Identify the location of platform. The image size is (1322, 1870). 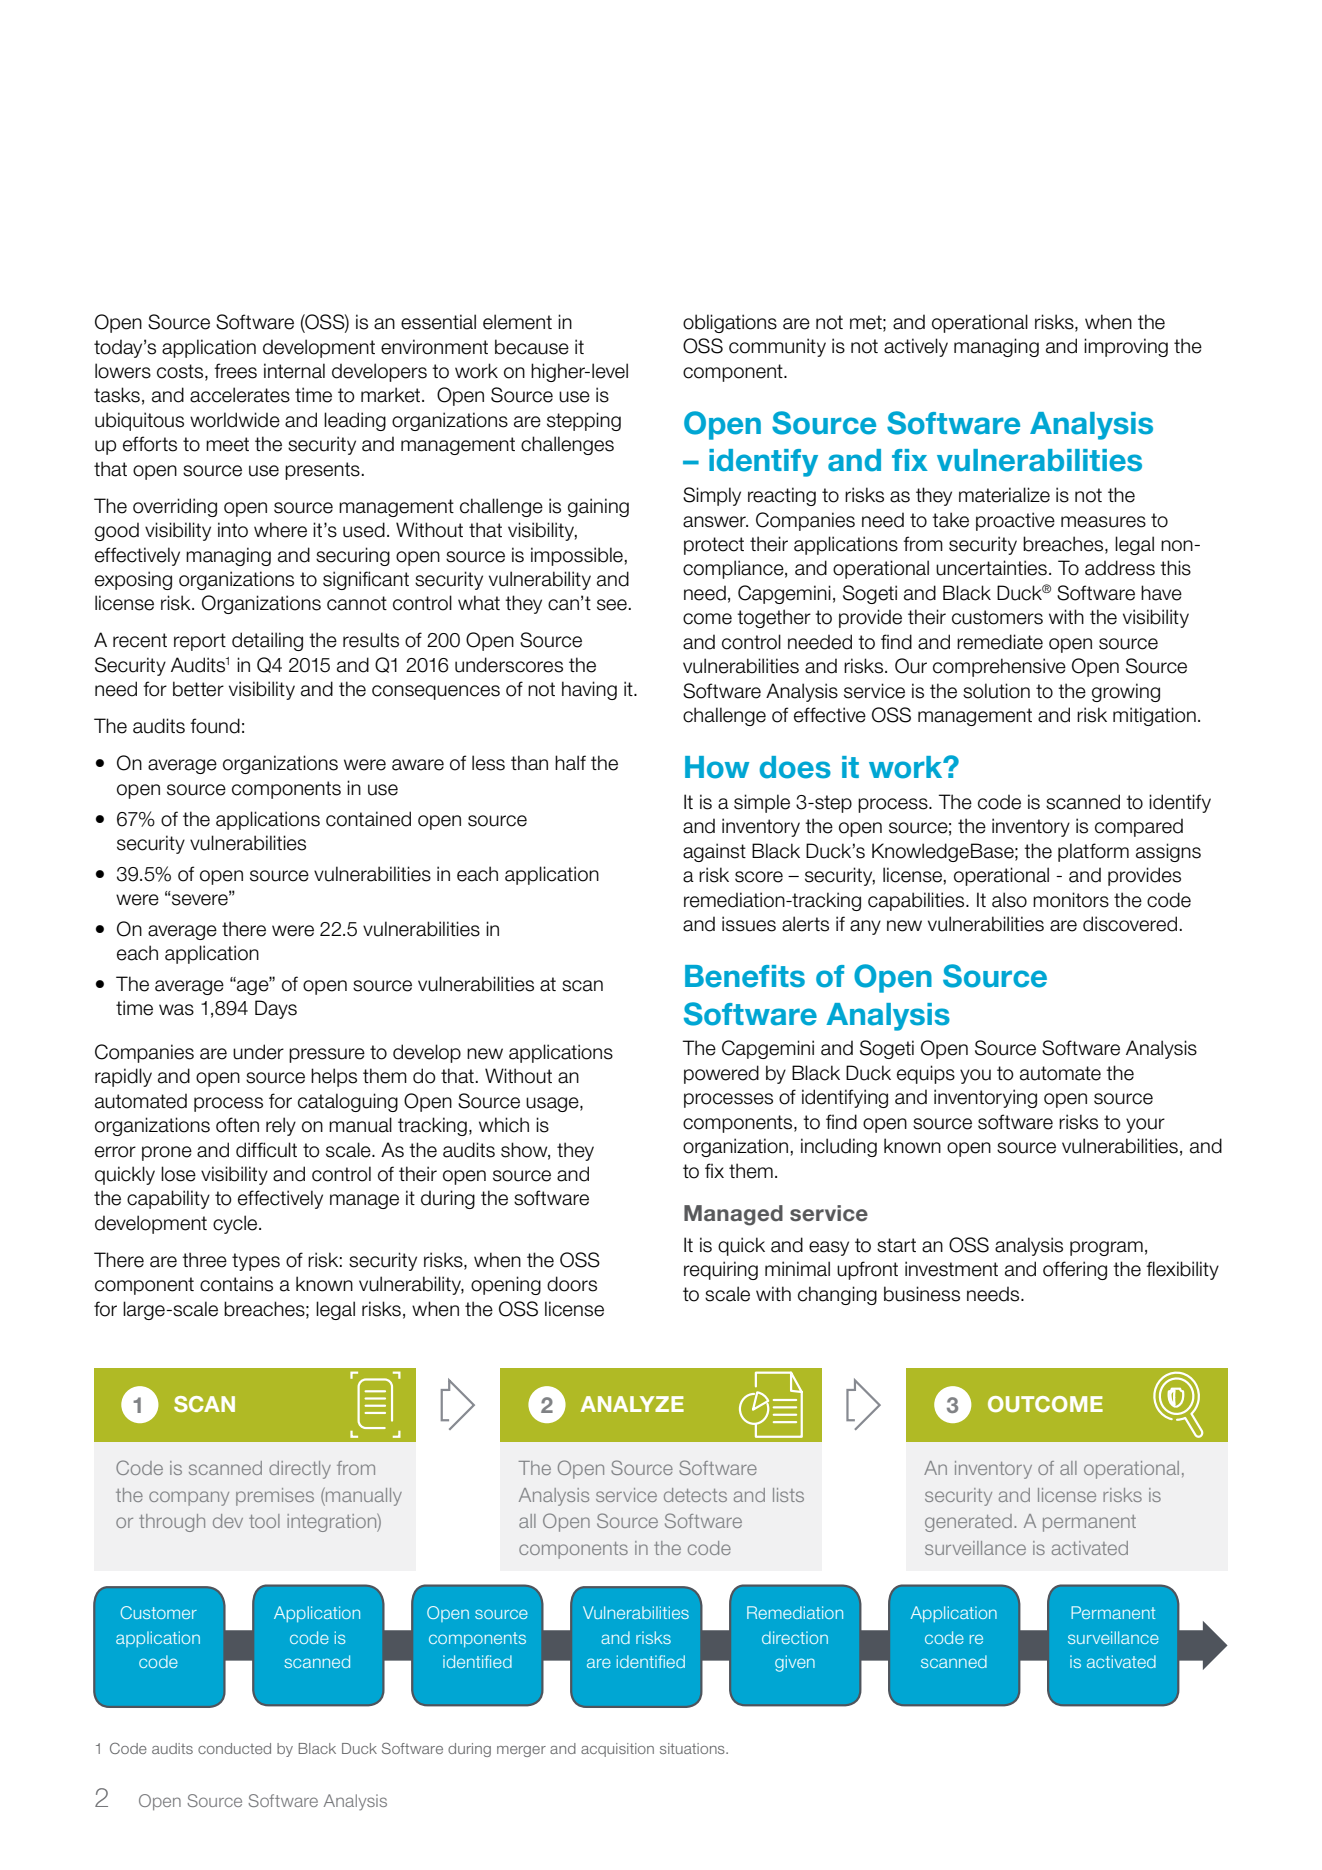
(1093, 852).
